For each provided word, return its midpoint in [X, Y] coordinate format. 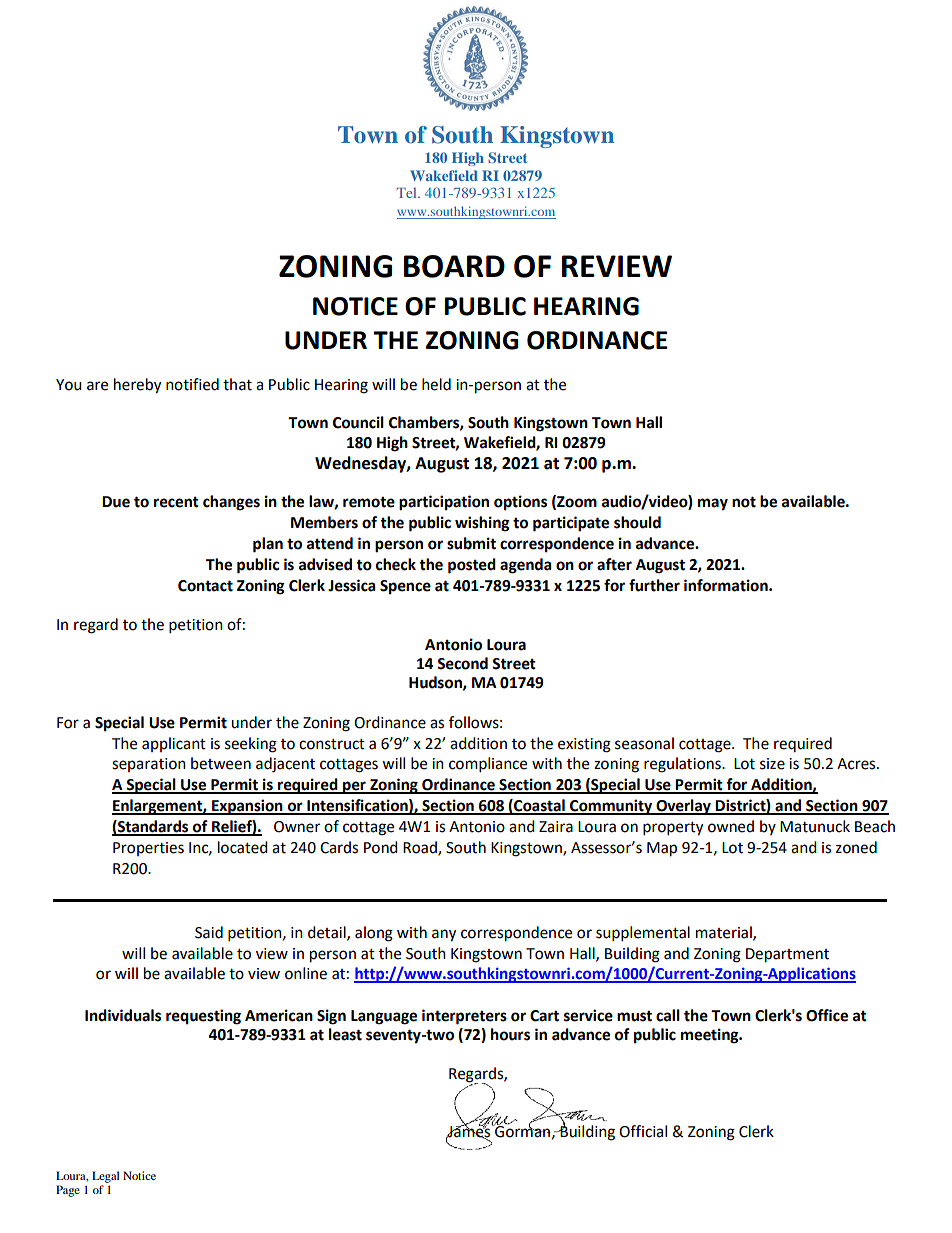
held [436, 384]
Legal [105, 1177]
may [713, 504]
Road [421, 848]
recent [176, 502]
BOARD [454, 266]
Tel [408, 193]
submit [471, 543]
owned [731, 826]
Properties [148, 849]
